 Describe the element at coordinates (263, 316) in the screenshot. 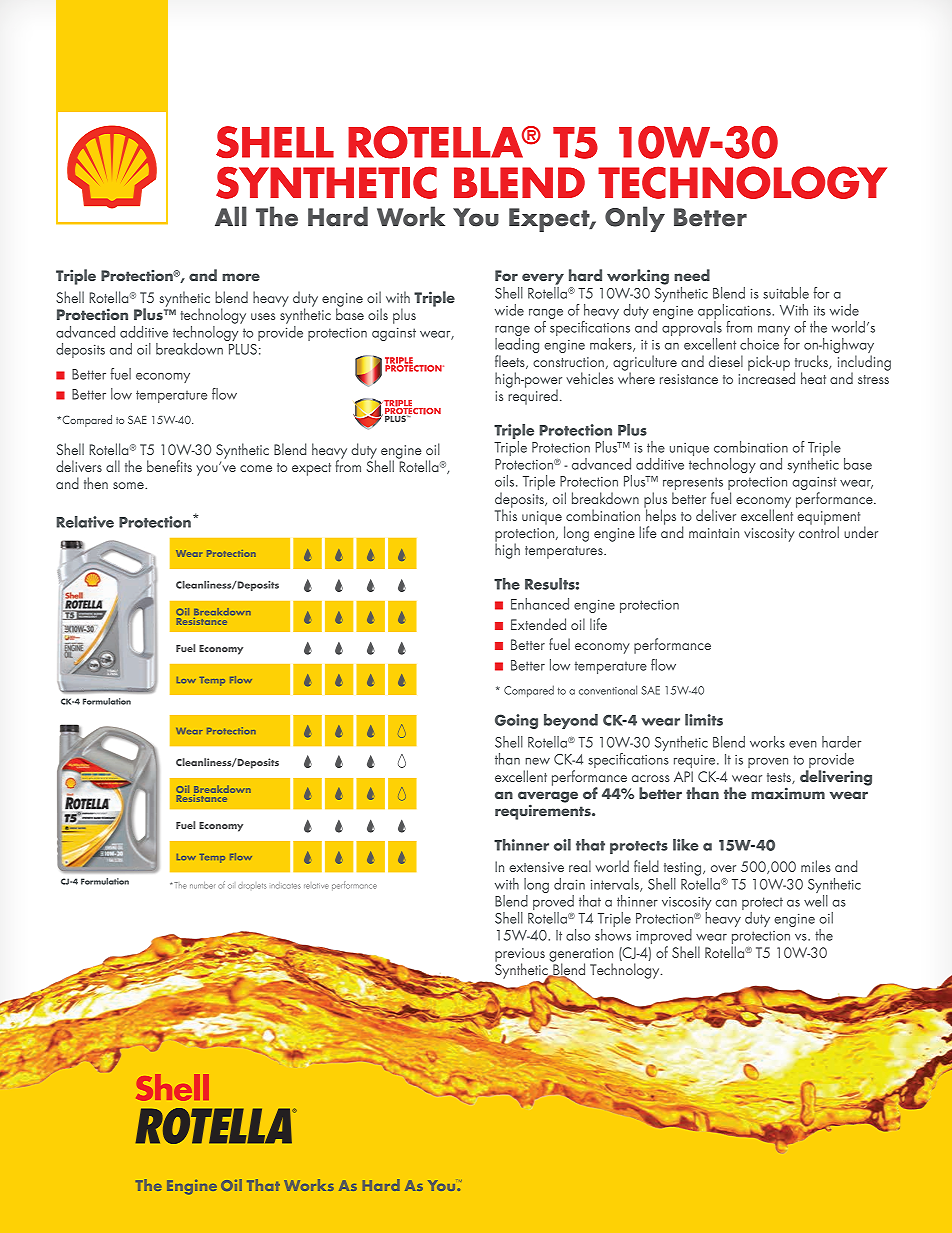

I see `uses` at that location.
